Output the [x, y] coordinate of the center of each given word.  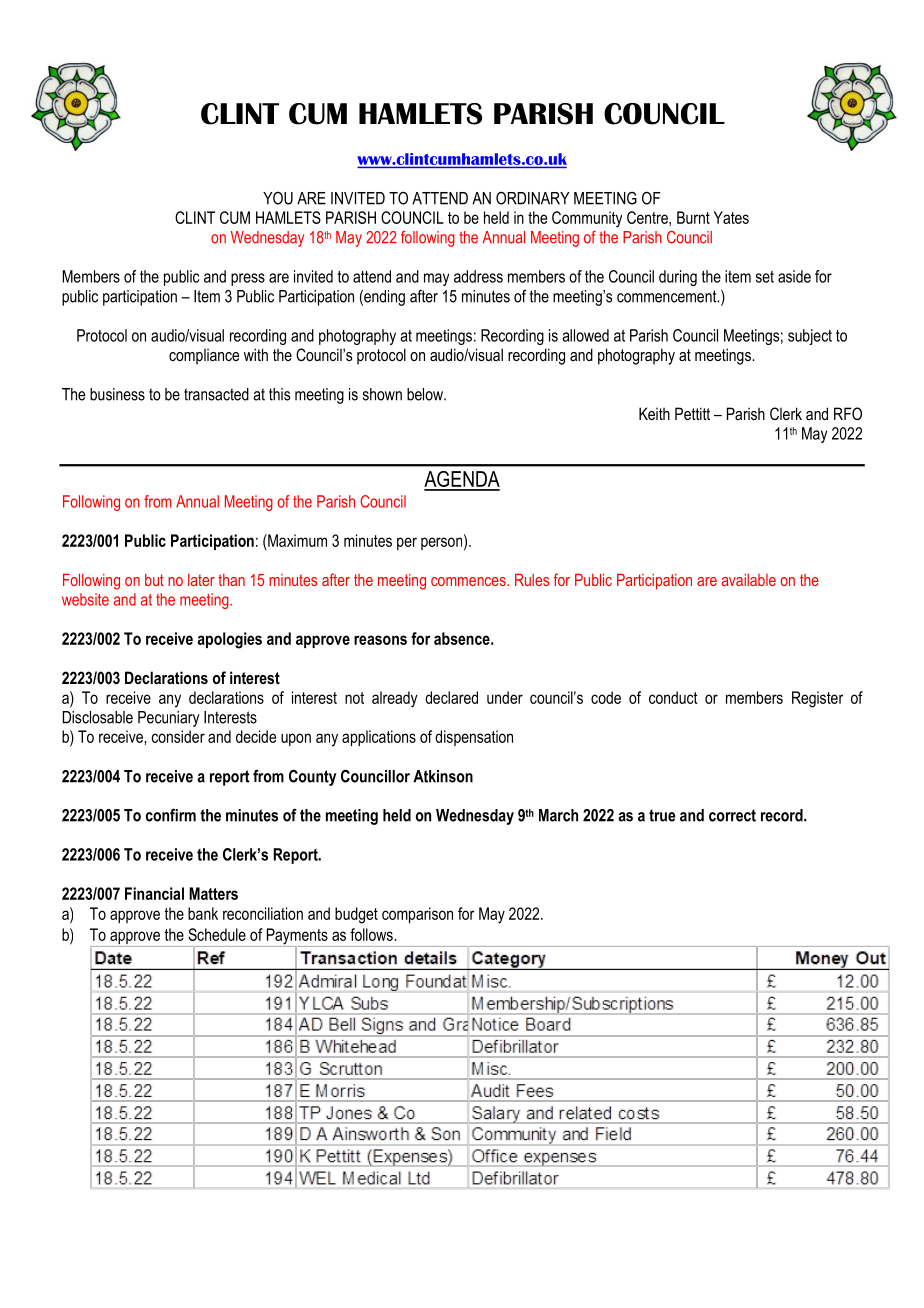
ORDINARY [533, 198]
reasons [380, 640]
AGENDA [462, 480]
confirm [171, 815]
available [749, 580]
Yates [731, 217]
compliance [204, 357]
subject [810, 337]
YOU [278, 198]
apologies [229, 640]
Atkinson [443, 776]
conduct [673, 697]
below [426, 394]
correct [732, 815]
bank [203, 913]
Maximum [296, 540]
